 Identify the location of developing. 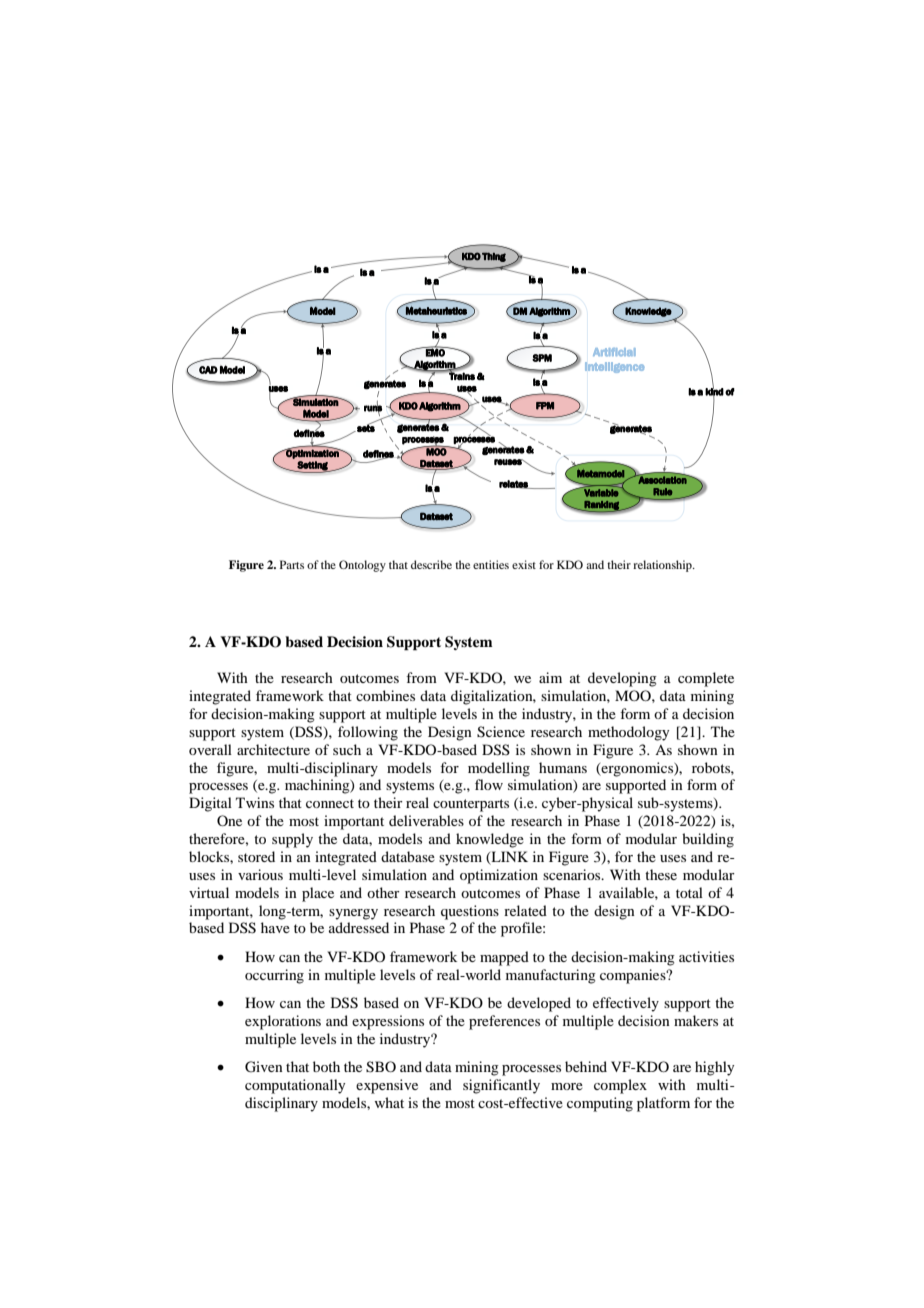
(622, 679).
